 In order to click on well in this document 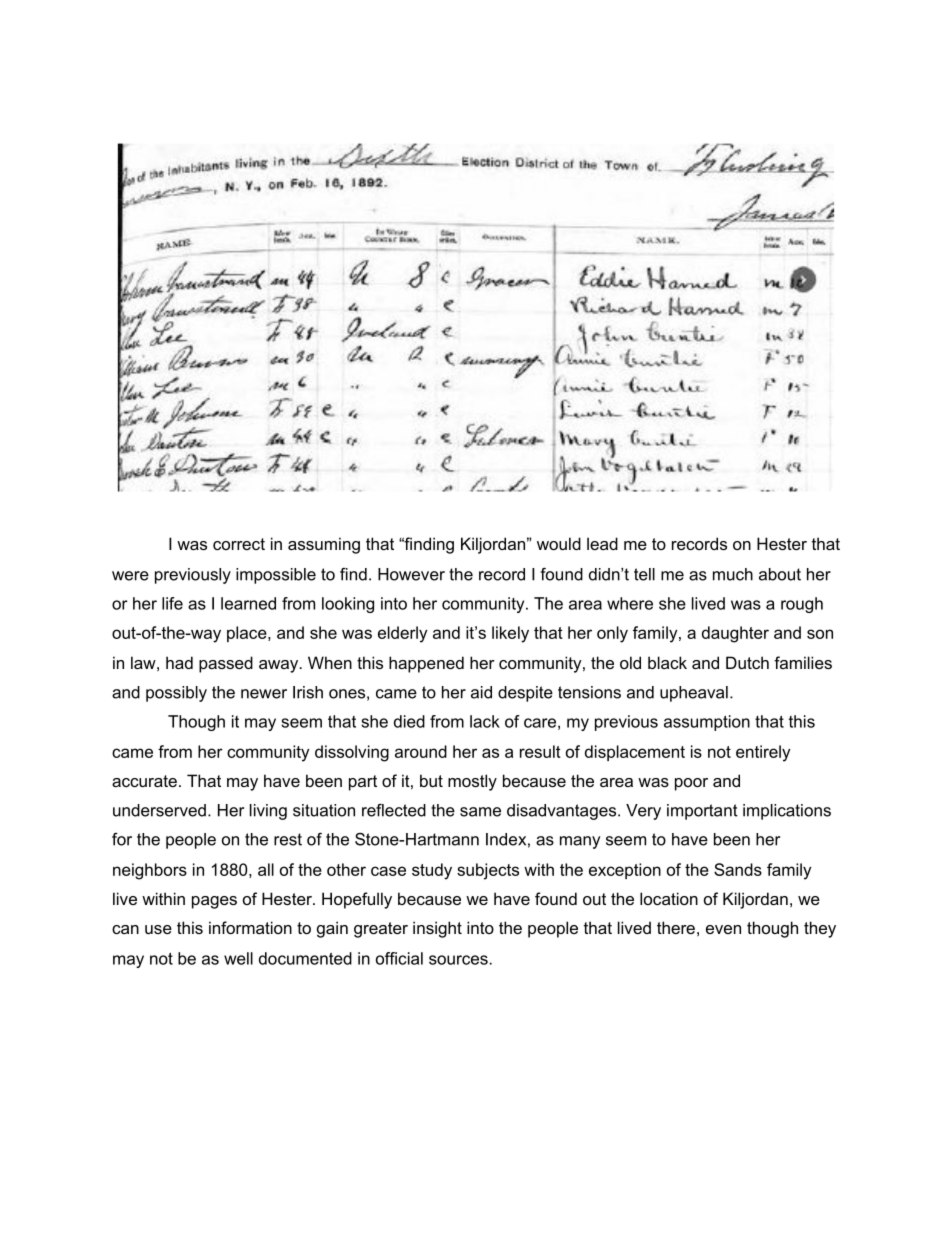, I will do `click(238, 958)`.
